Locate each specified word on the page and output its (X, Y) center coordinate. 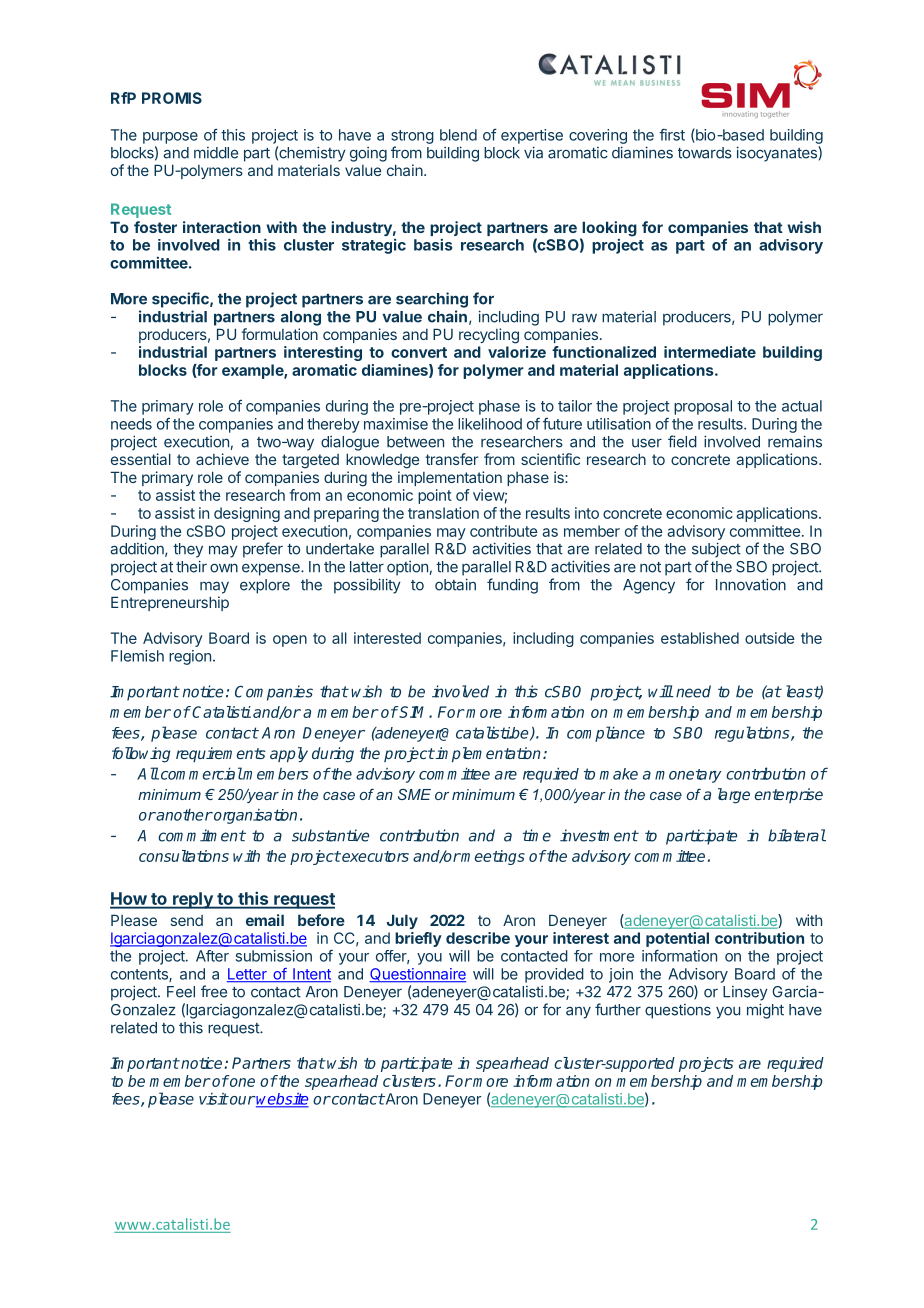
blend (458, 135)
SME (414, 794)
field (682, 441)
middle (216, 153)
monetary (688, 776)
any (578, 1013)
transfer (451, 459)
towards (705, 153)
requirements (221, 754)
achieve (222, 459)
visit (213, 1099)
